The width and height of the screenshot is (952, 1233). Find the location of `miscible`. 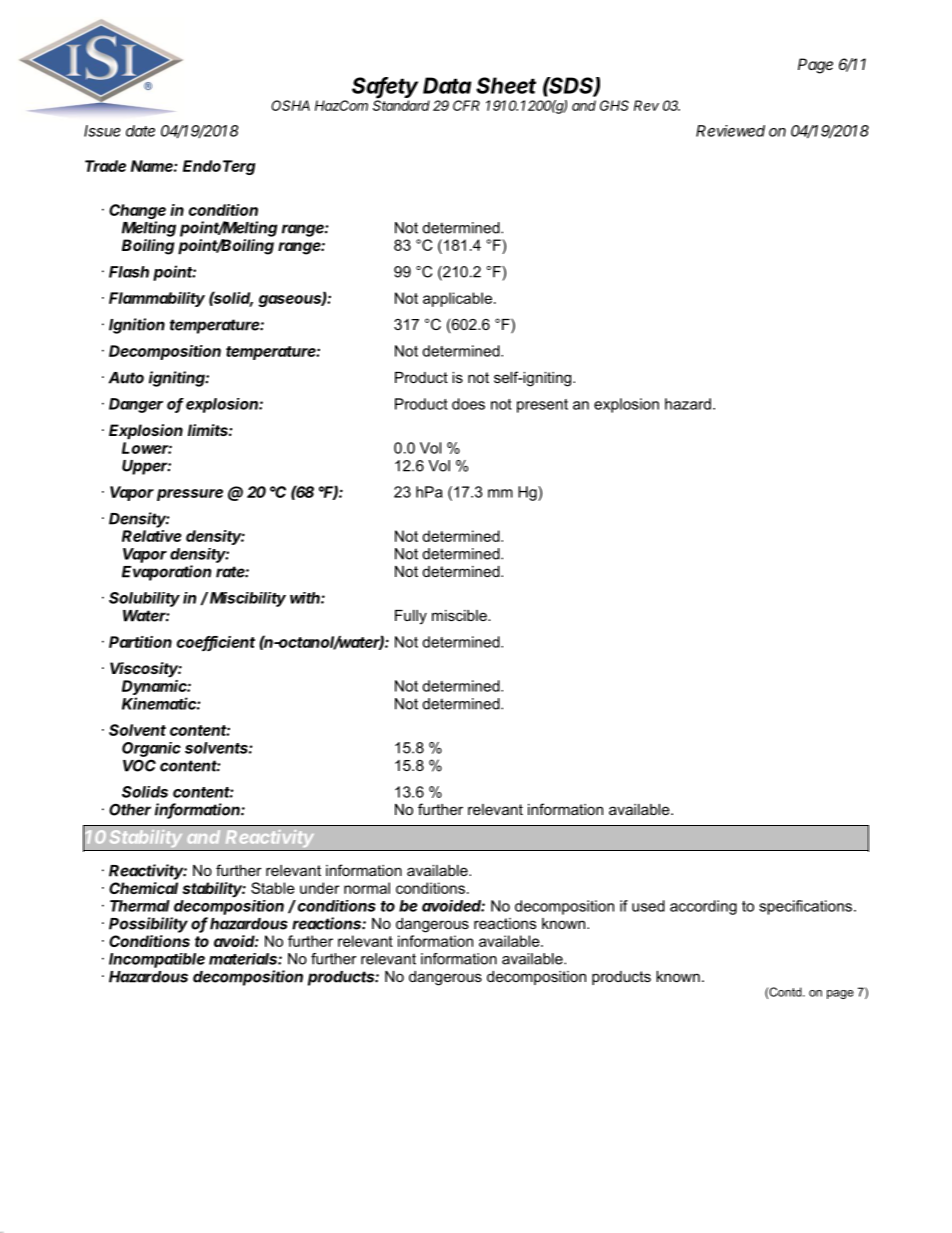

miscible is located at coordinates (460, 615).
